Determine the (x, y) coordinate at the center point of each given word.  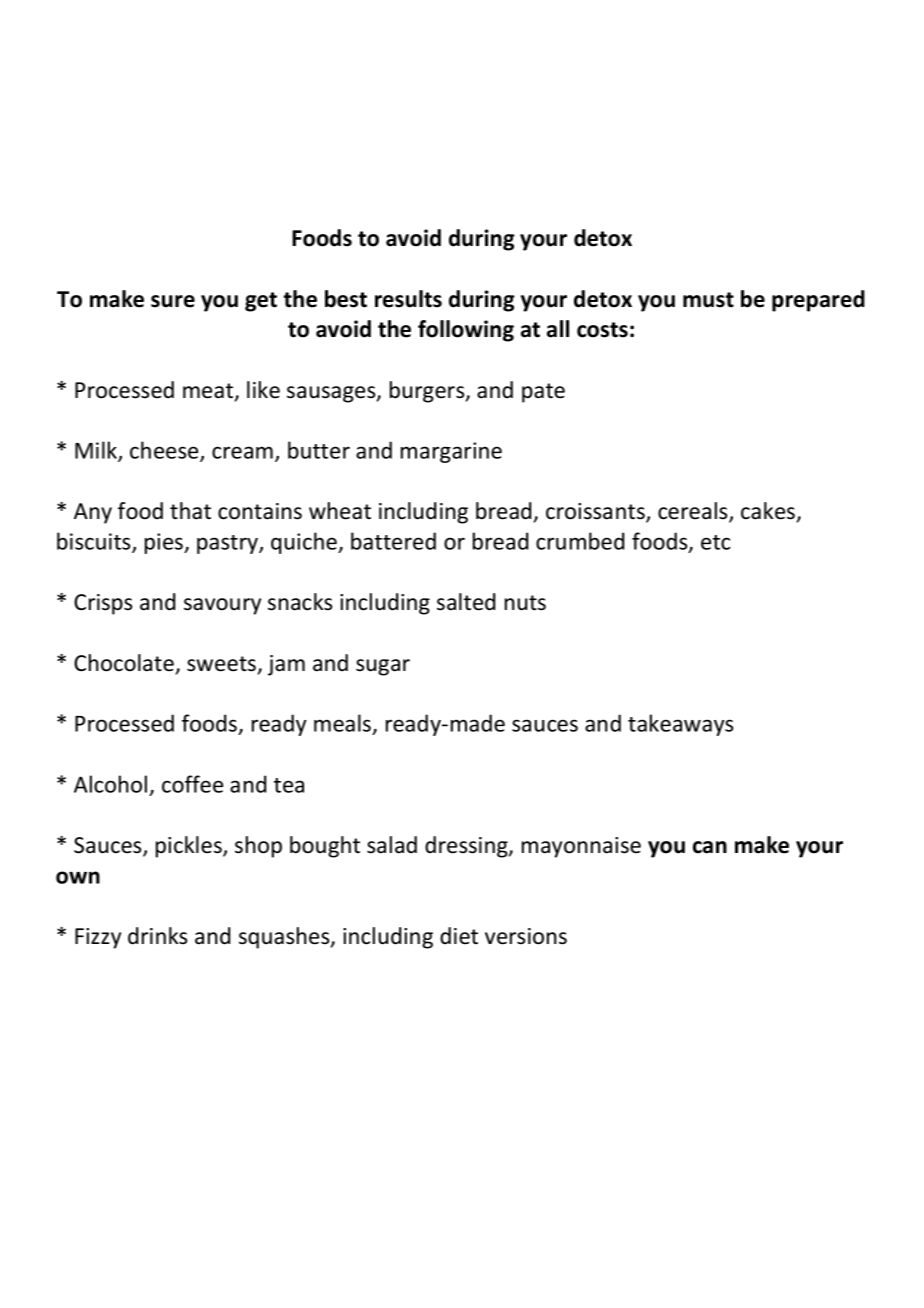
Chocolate (124, 663)
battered (393, 541)
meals (344, 724)
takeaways (680, 725)
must (708, 300)
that (190, 511)
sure (173, 301)
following (466, 331)
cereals (694, 512)
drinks (157, 936)
